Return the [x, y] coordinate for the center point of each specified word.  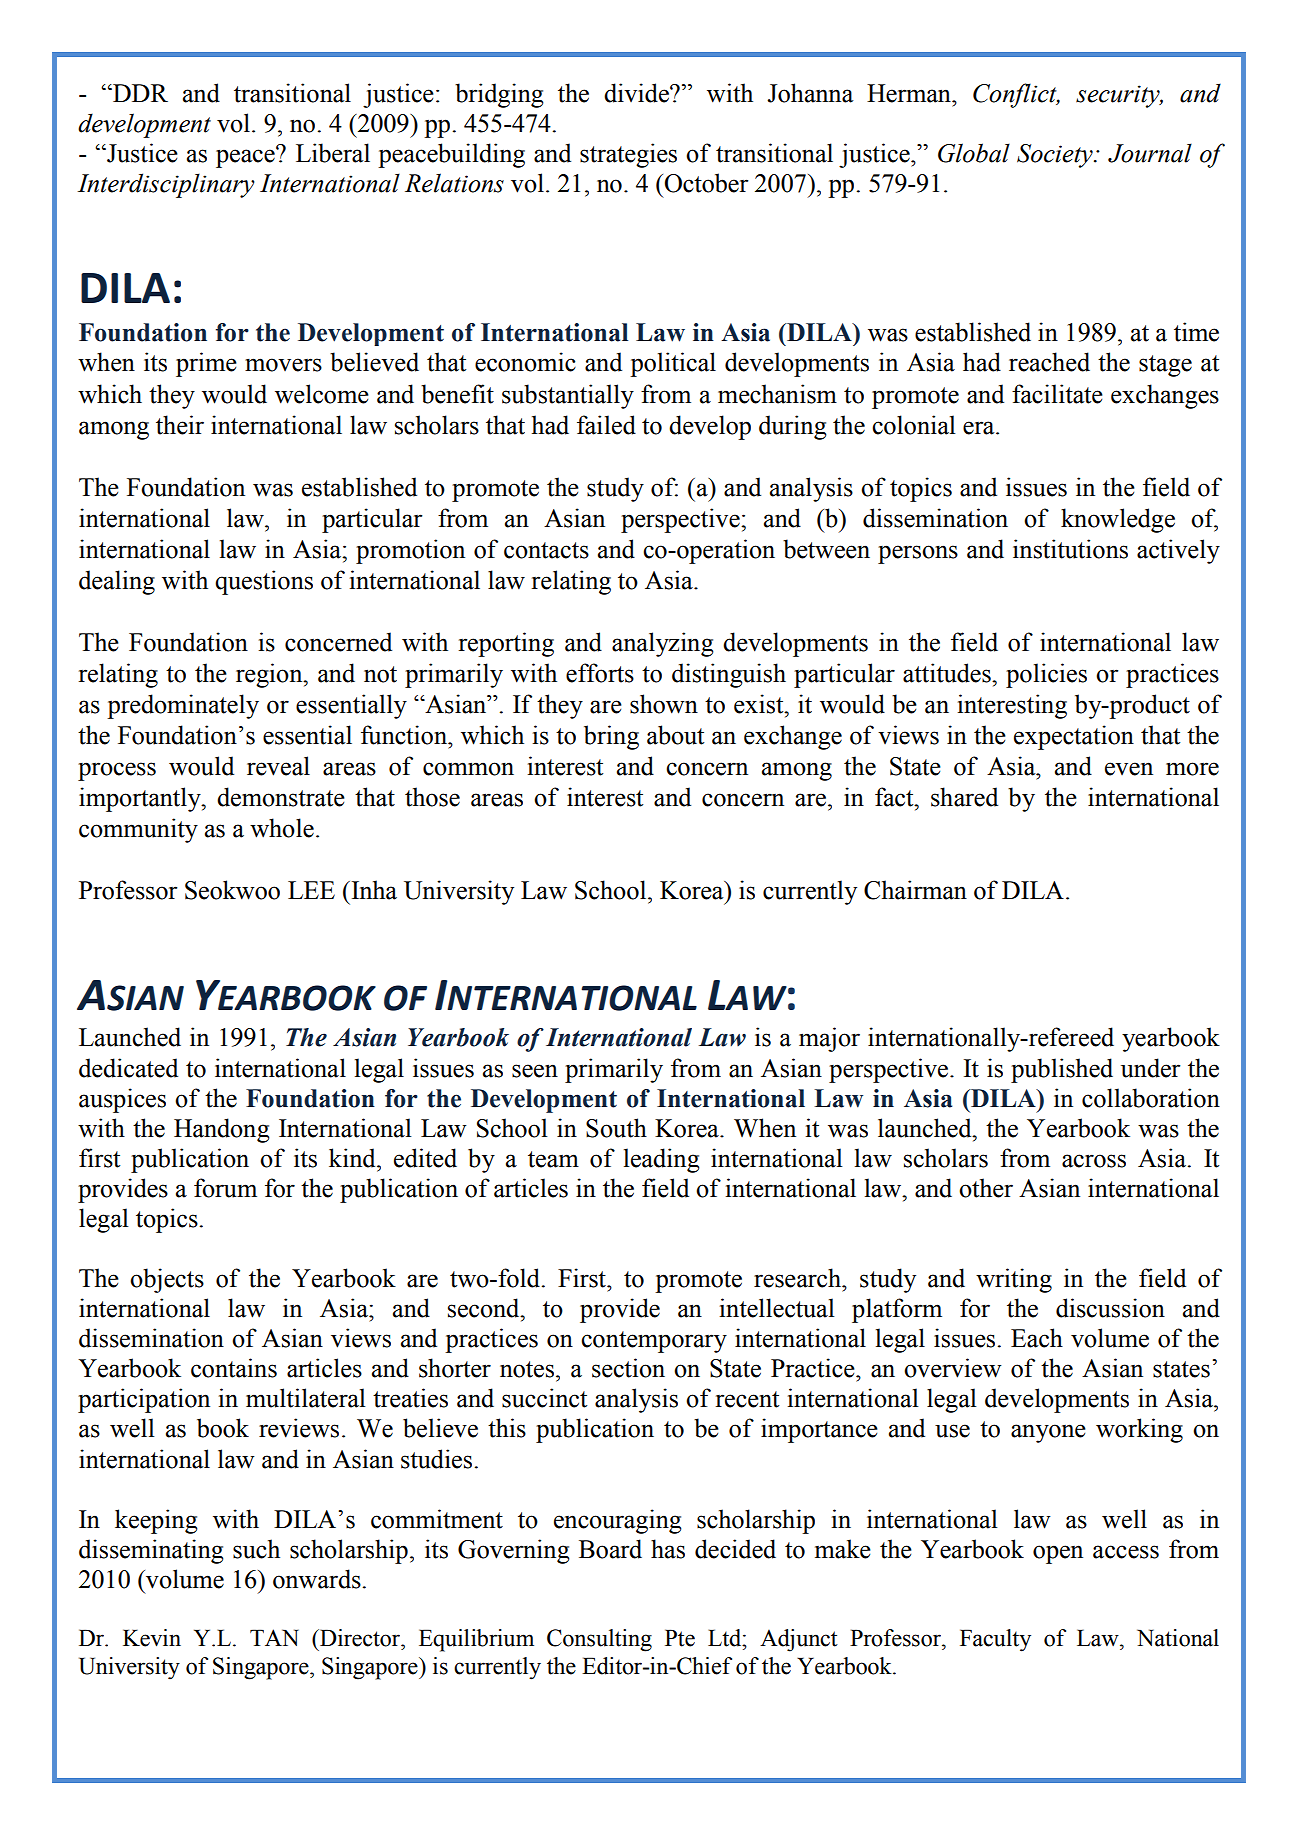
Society [1056, 156]
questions [264, 582]
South [616, 1128]
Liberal [333, 153]
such [256, 1549]
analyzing [663, 644]
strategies [628, 155]
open [1058, 1554]
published [1062, 1070]
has [668, 1549]
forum [225, 1188]
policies [1046, 675]
